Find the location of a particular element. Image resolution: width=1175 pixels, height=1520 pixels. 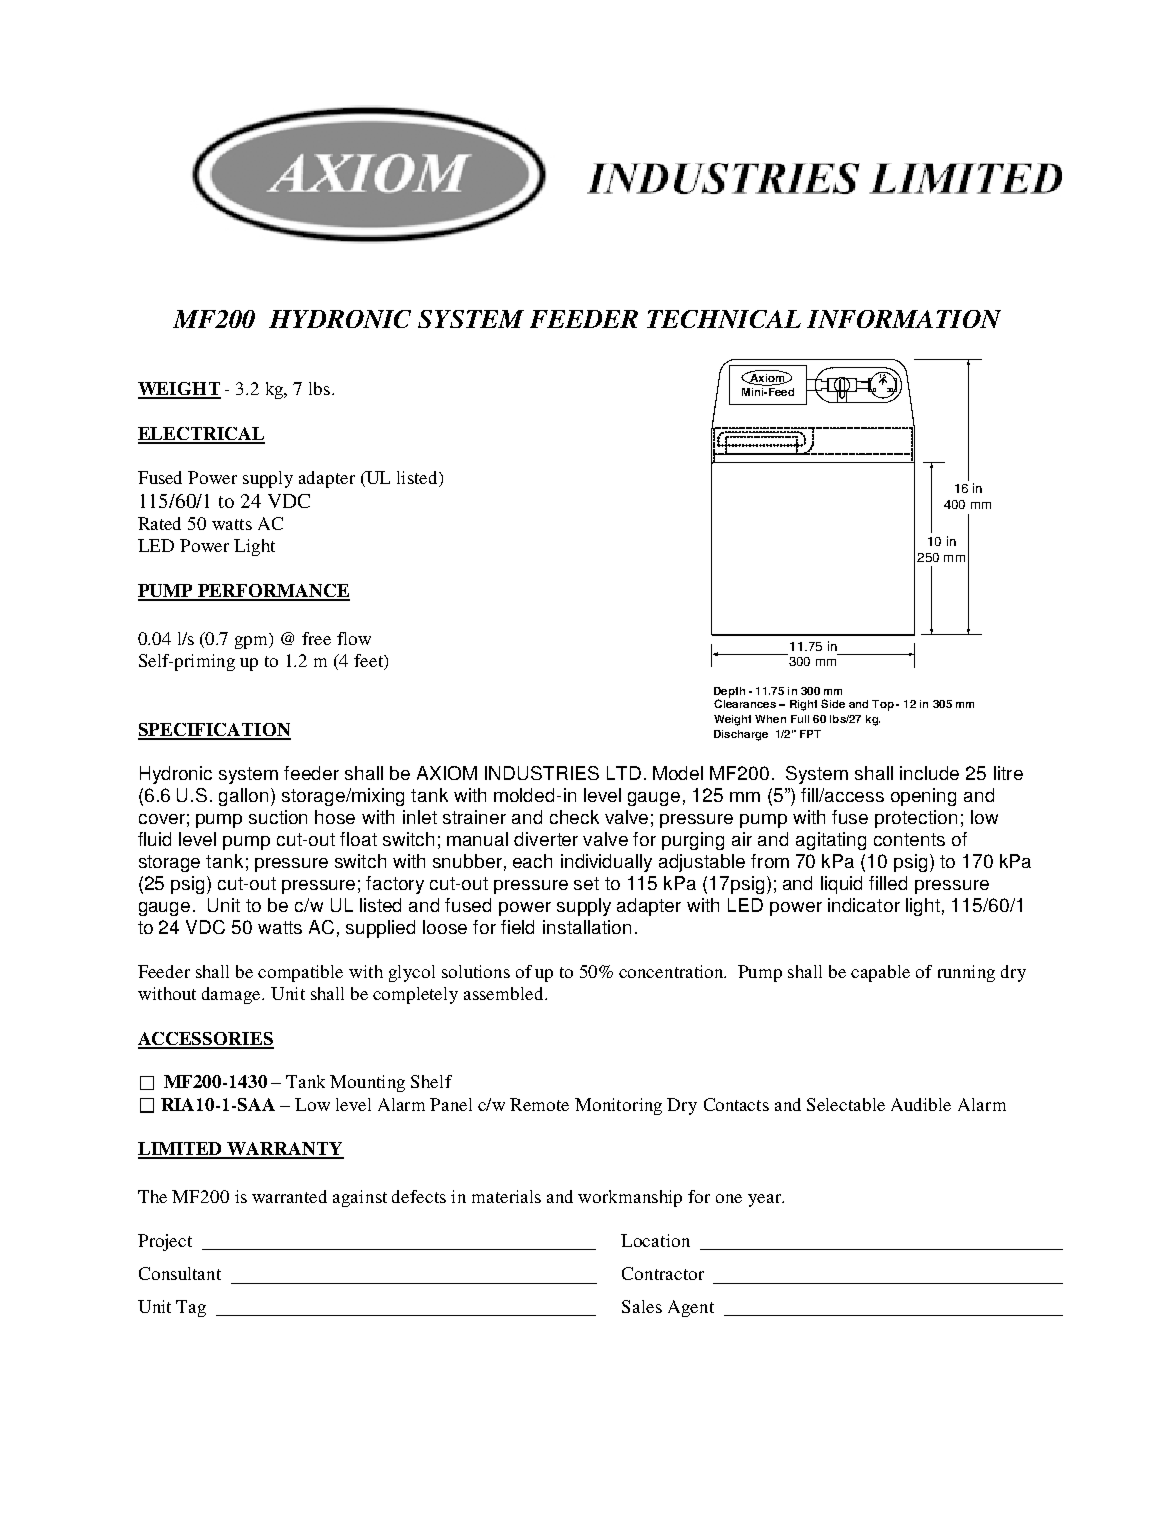

damage is located at coordinates (232, 995).
